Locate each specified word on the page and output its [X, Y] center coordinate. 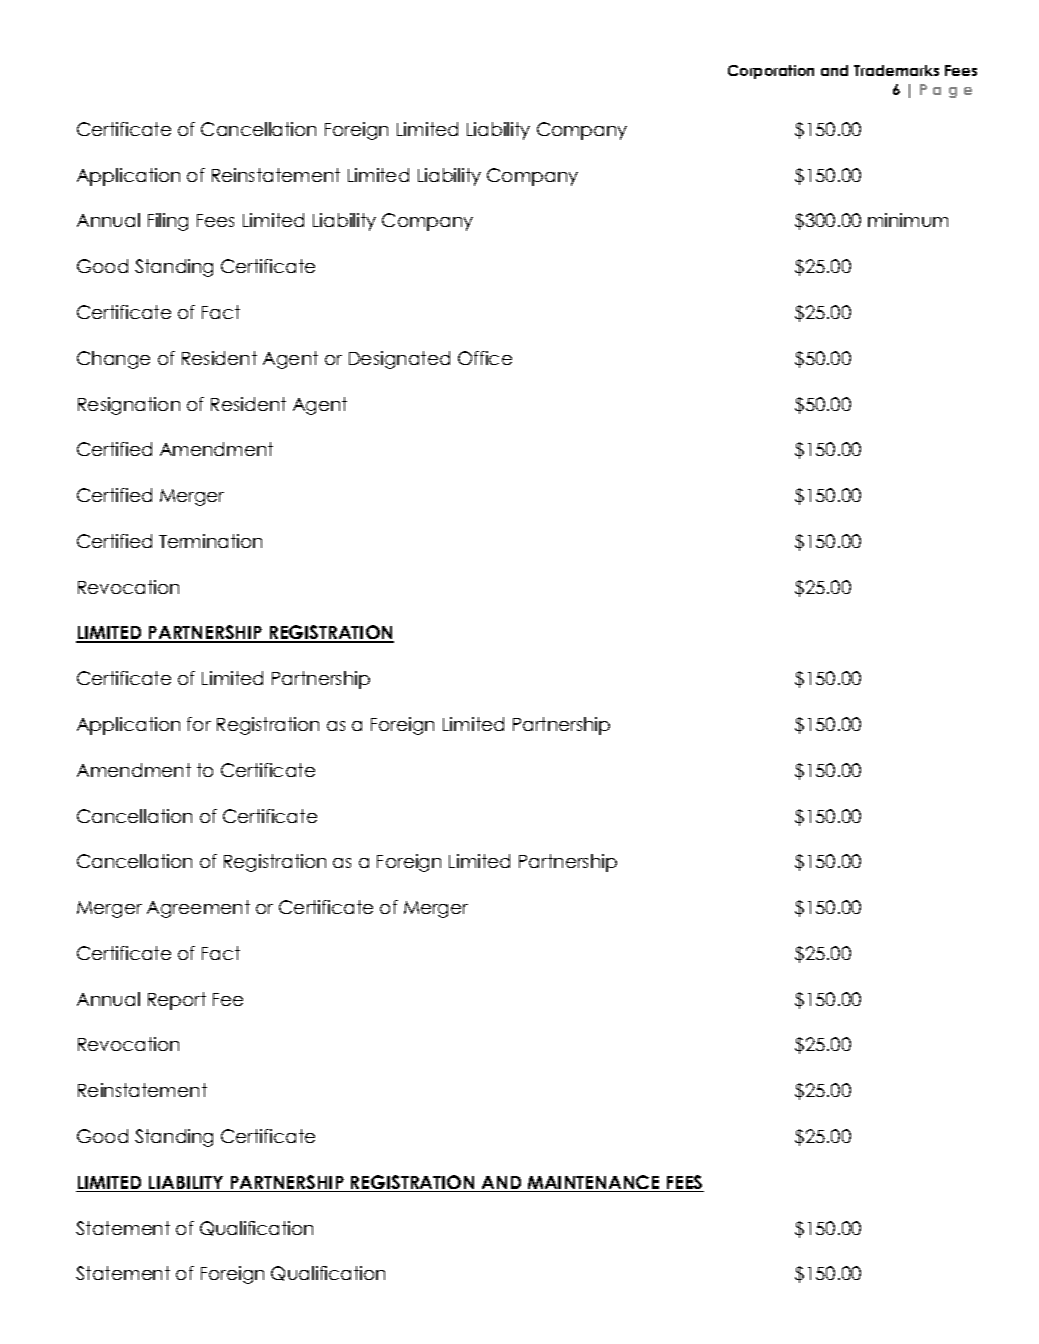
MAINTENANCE [593, 1183]
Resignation [129, 406]
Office [485, 358]
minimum [908, 220]
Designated [399, 360]
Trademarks [896, 70]
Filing [168, 222]
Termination [210, 541]
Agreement [198, 909]
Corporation [771, 72]
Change [113, 360]
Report [177, 1001]
